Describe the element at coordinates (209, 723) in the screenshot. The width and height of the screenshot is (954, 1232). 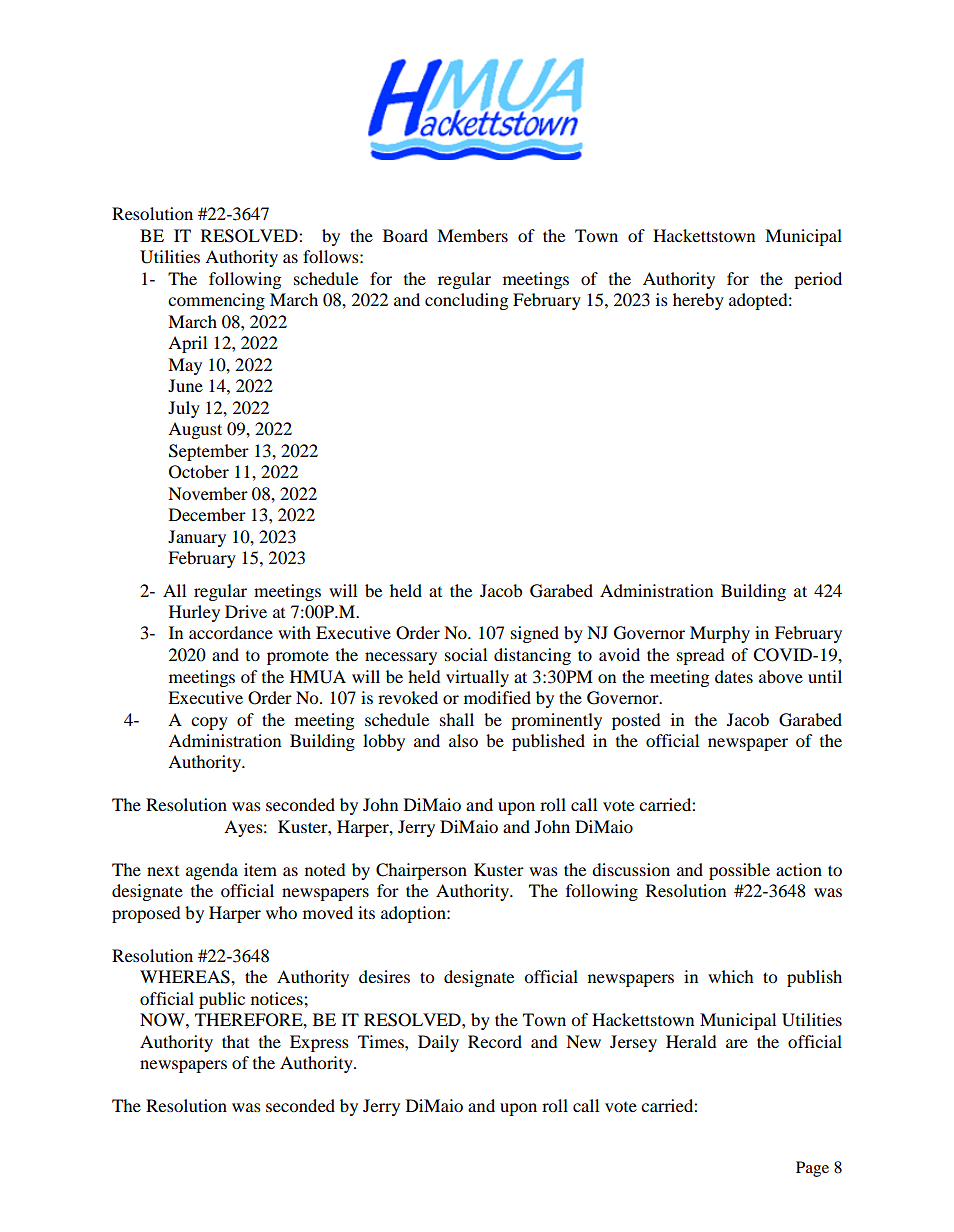
I see `copy` at that location.
